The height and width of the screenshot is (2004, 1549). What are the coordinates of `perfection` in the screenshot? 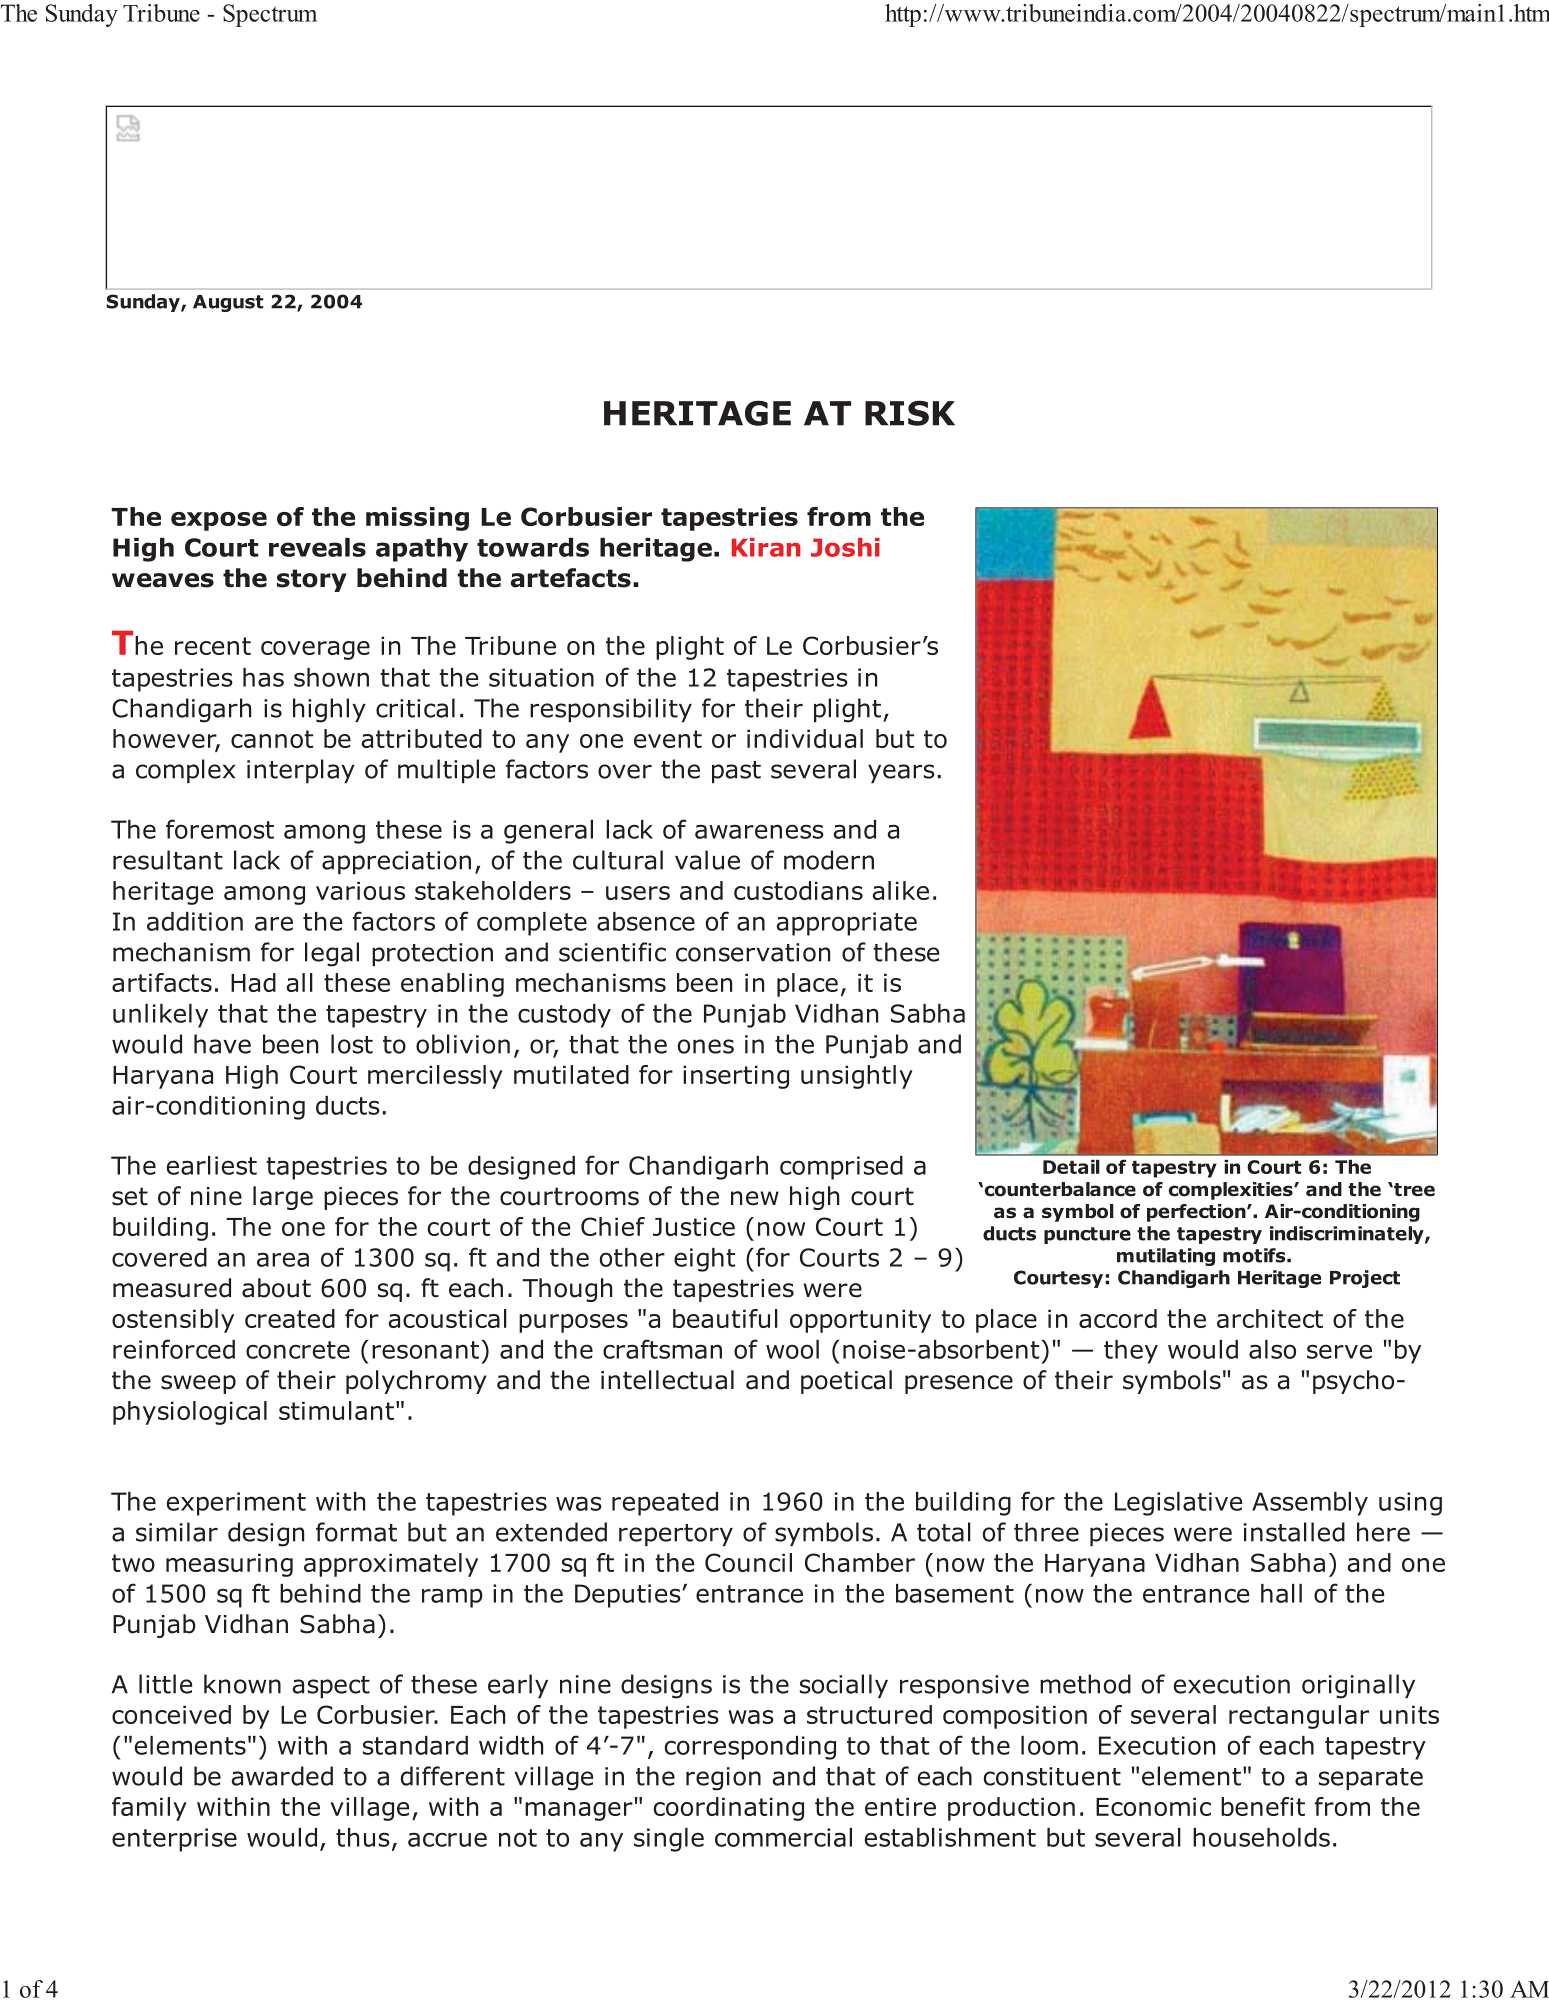 It's located at (1197, 1213).
